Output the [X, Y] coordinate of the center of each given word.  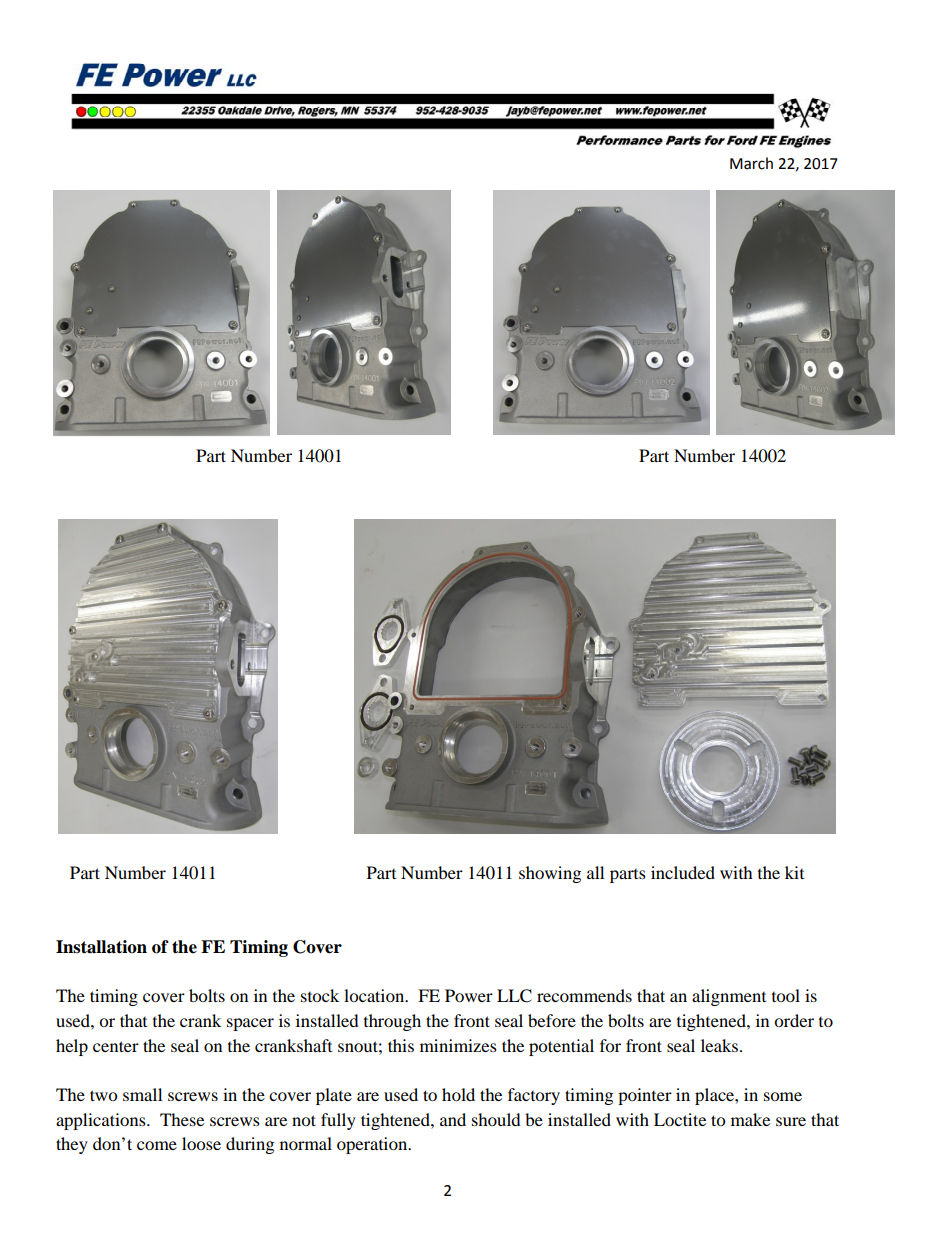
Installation [101, 947]
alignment [729, 997]
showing [550, 874]
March [751, 163]
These [182, 1119]
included [683, 872]
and [453, 1119]
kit [794, 872]
